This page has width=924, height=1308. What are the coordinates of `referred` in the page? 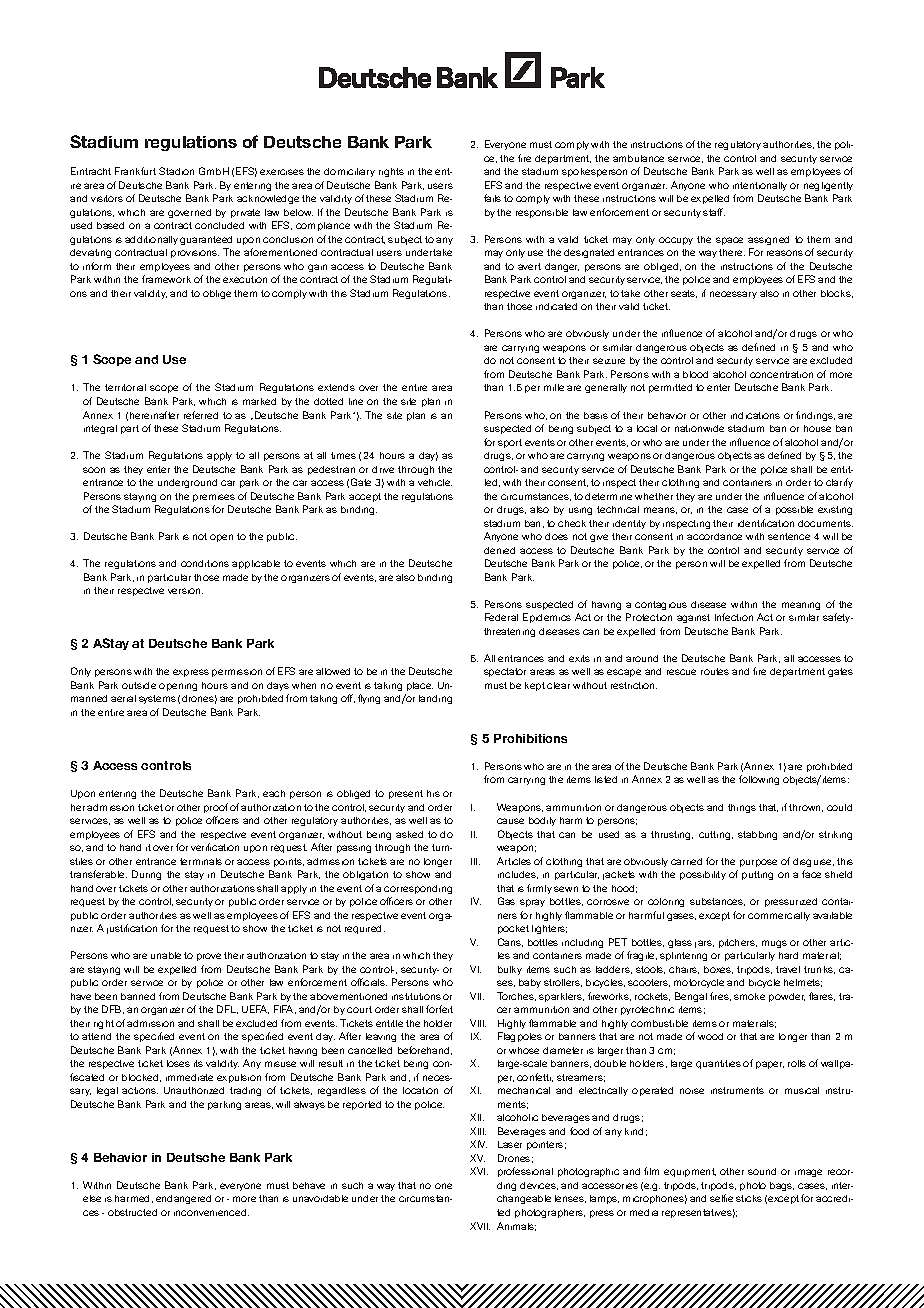 It's located at (201, 415).
